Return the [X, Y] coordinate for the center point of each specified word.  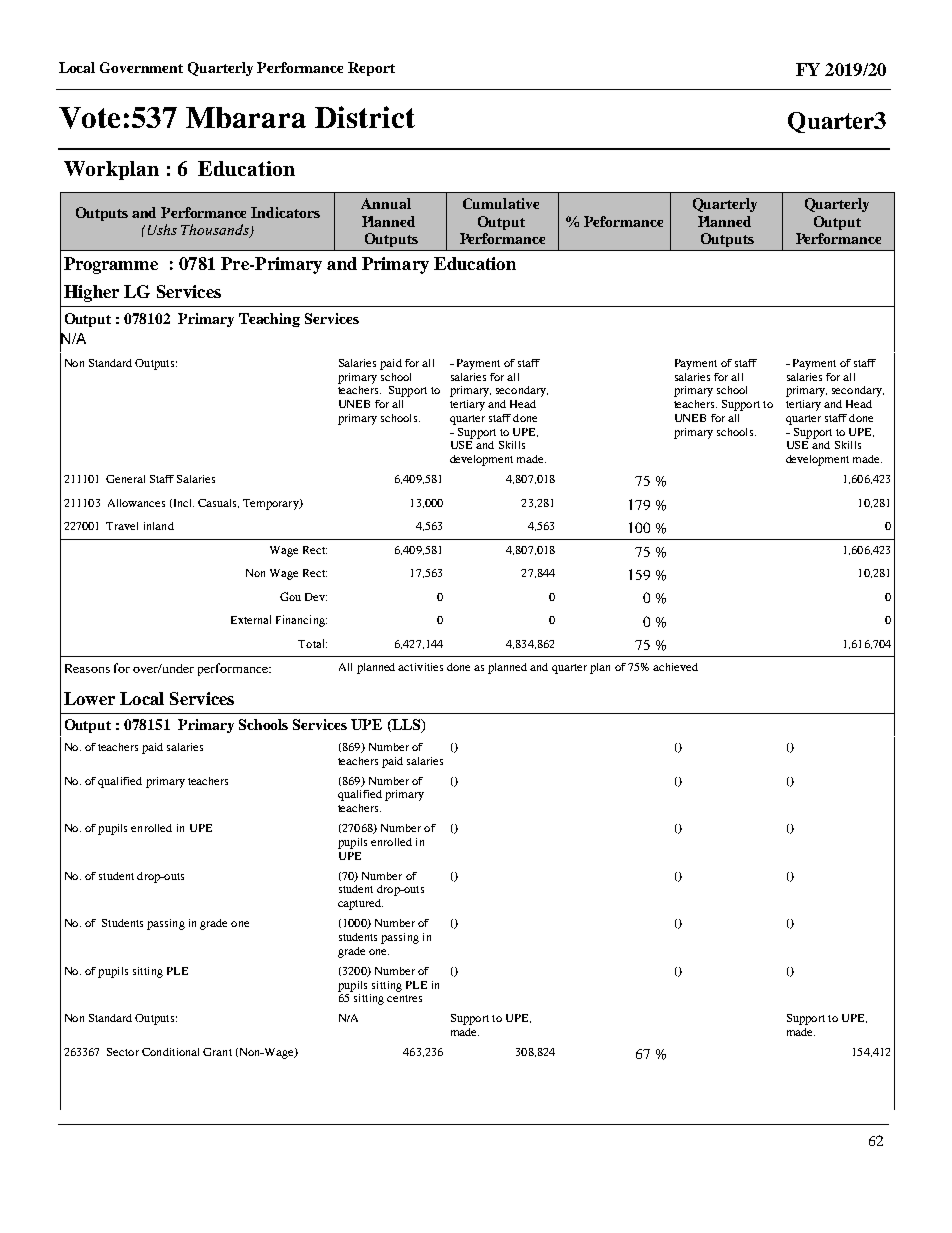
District [365, 117]
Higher [91, 293]
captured [360, 904]
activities [420, 667]
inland [159, 526]
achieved [675, 667]
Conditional [170, 1052]
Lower [89, 698]
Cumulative [501, 203]
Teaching [269, 320]
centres [404, 998]
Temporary [272, 504]
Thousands [216, 231]
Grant [217, 1052]
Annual [386, 203]
